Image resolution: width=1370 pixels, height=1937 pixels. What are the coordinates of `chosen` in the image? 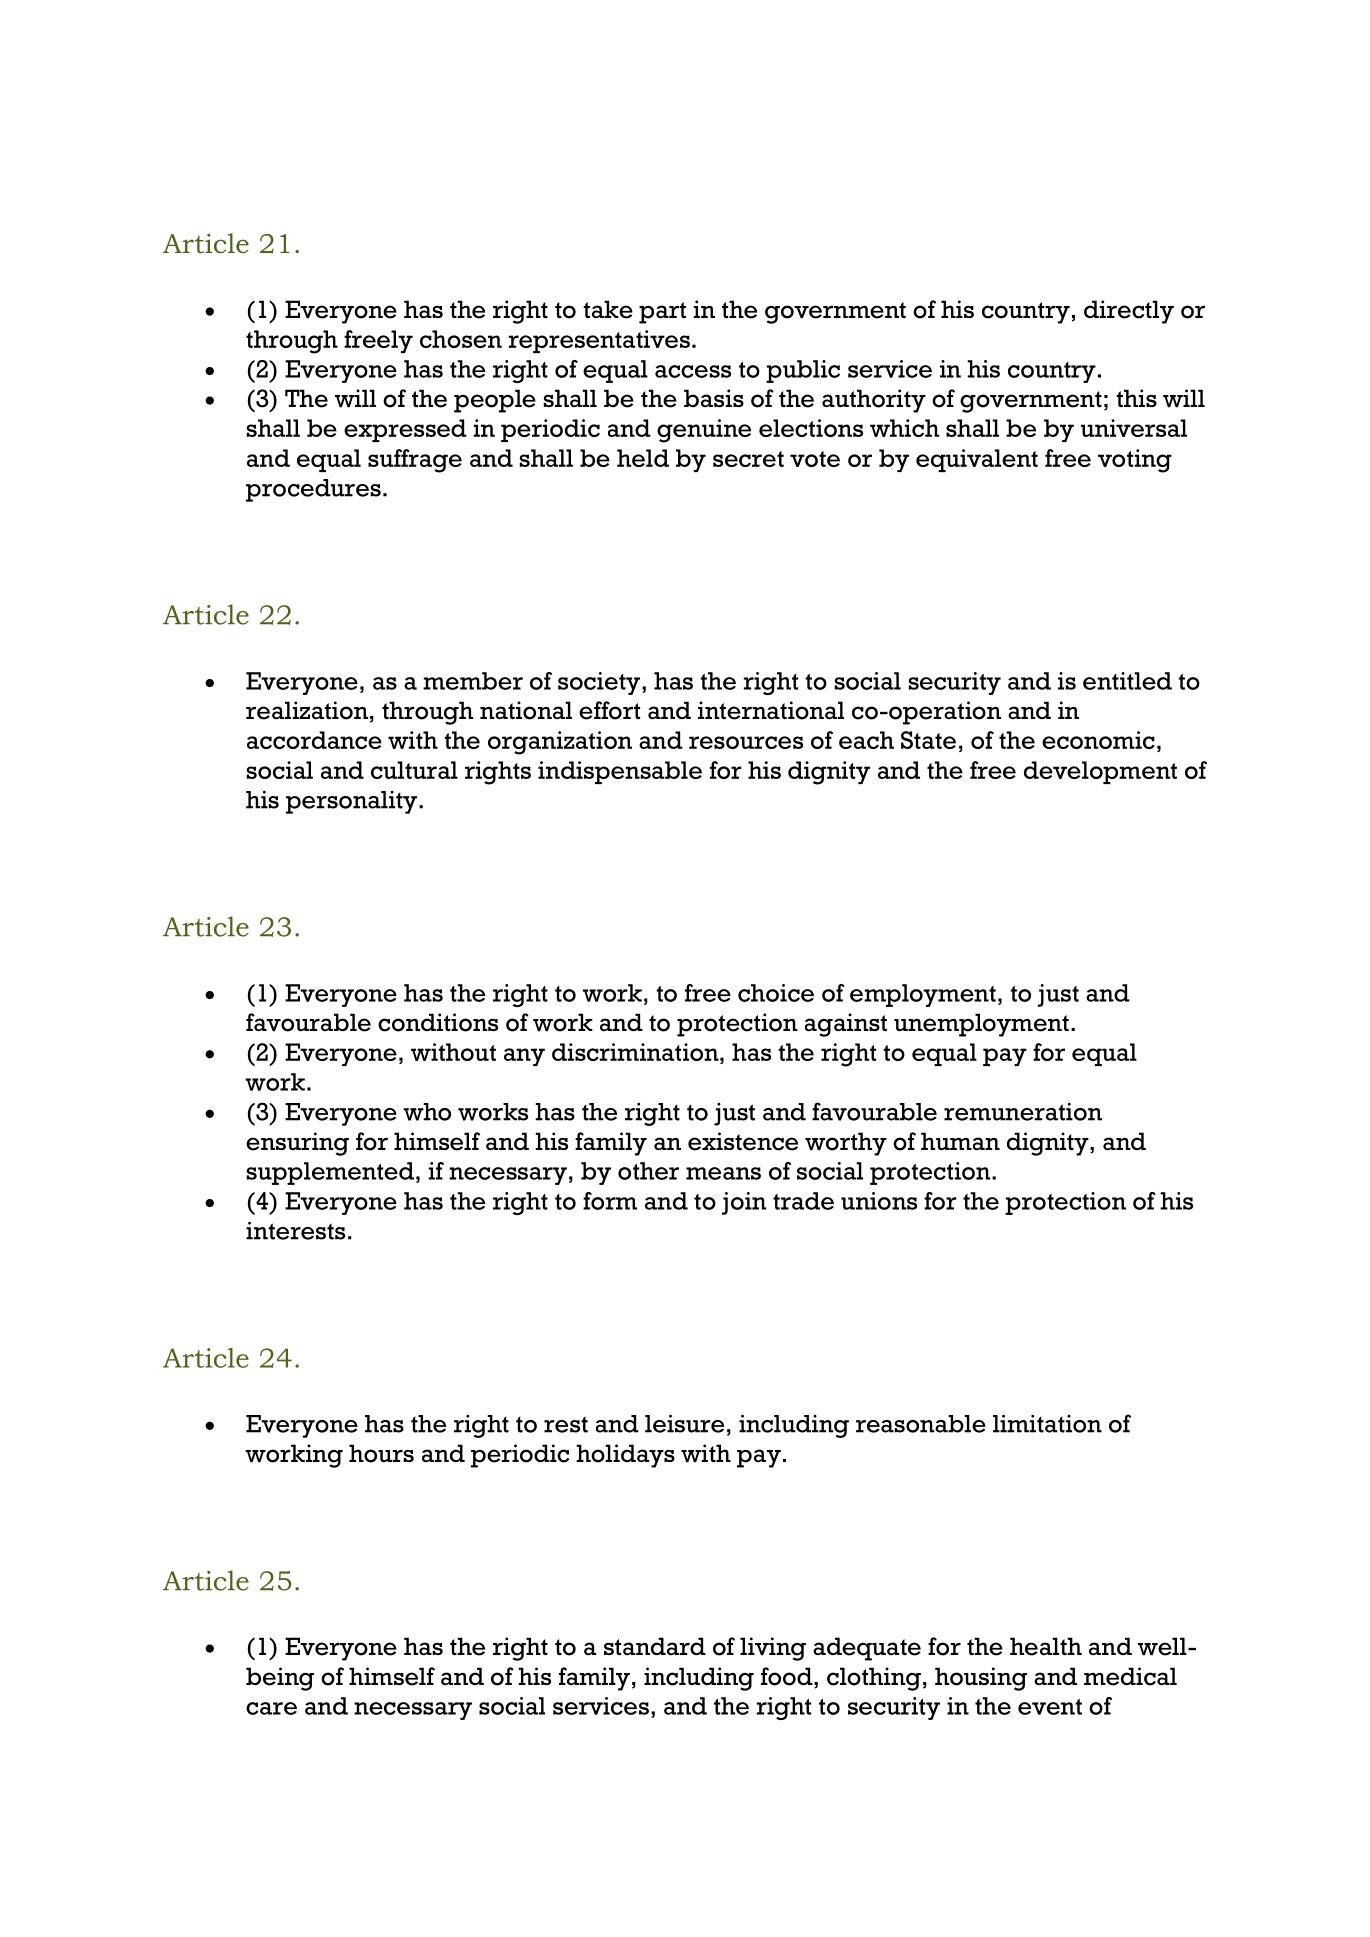 It's located at (461, 339).
